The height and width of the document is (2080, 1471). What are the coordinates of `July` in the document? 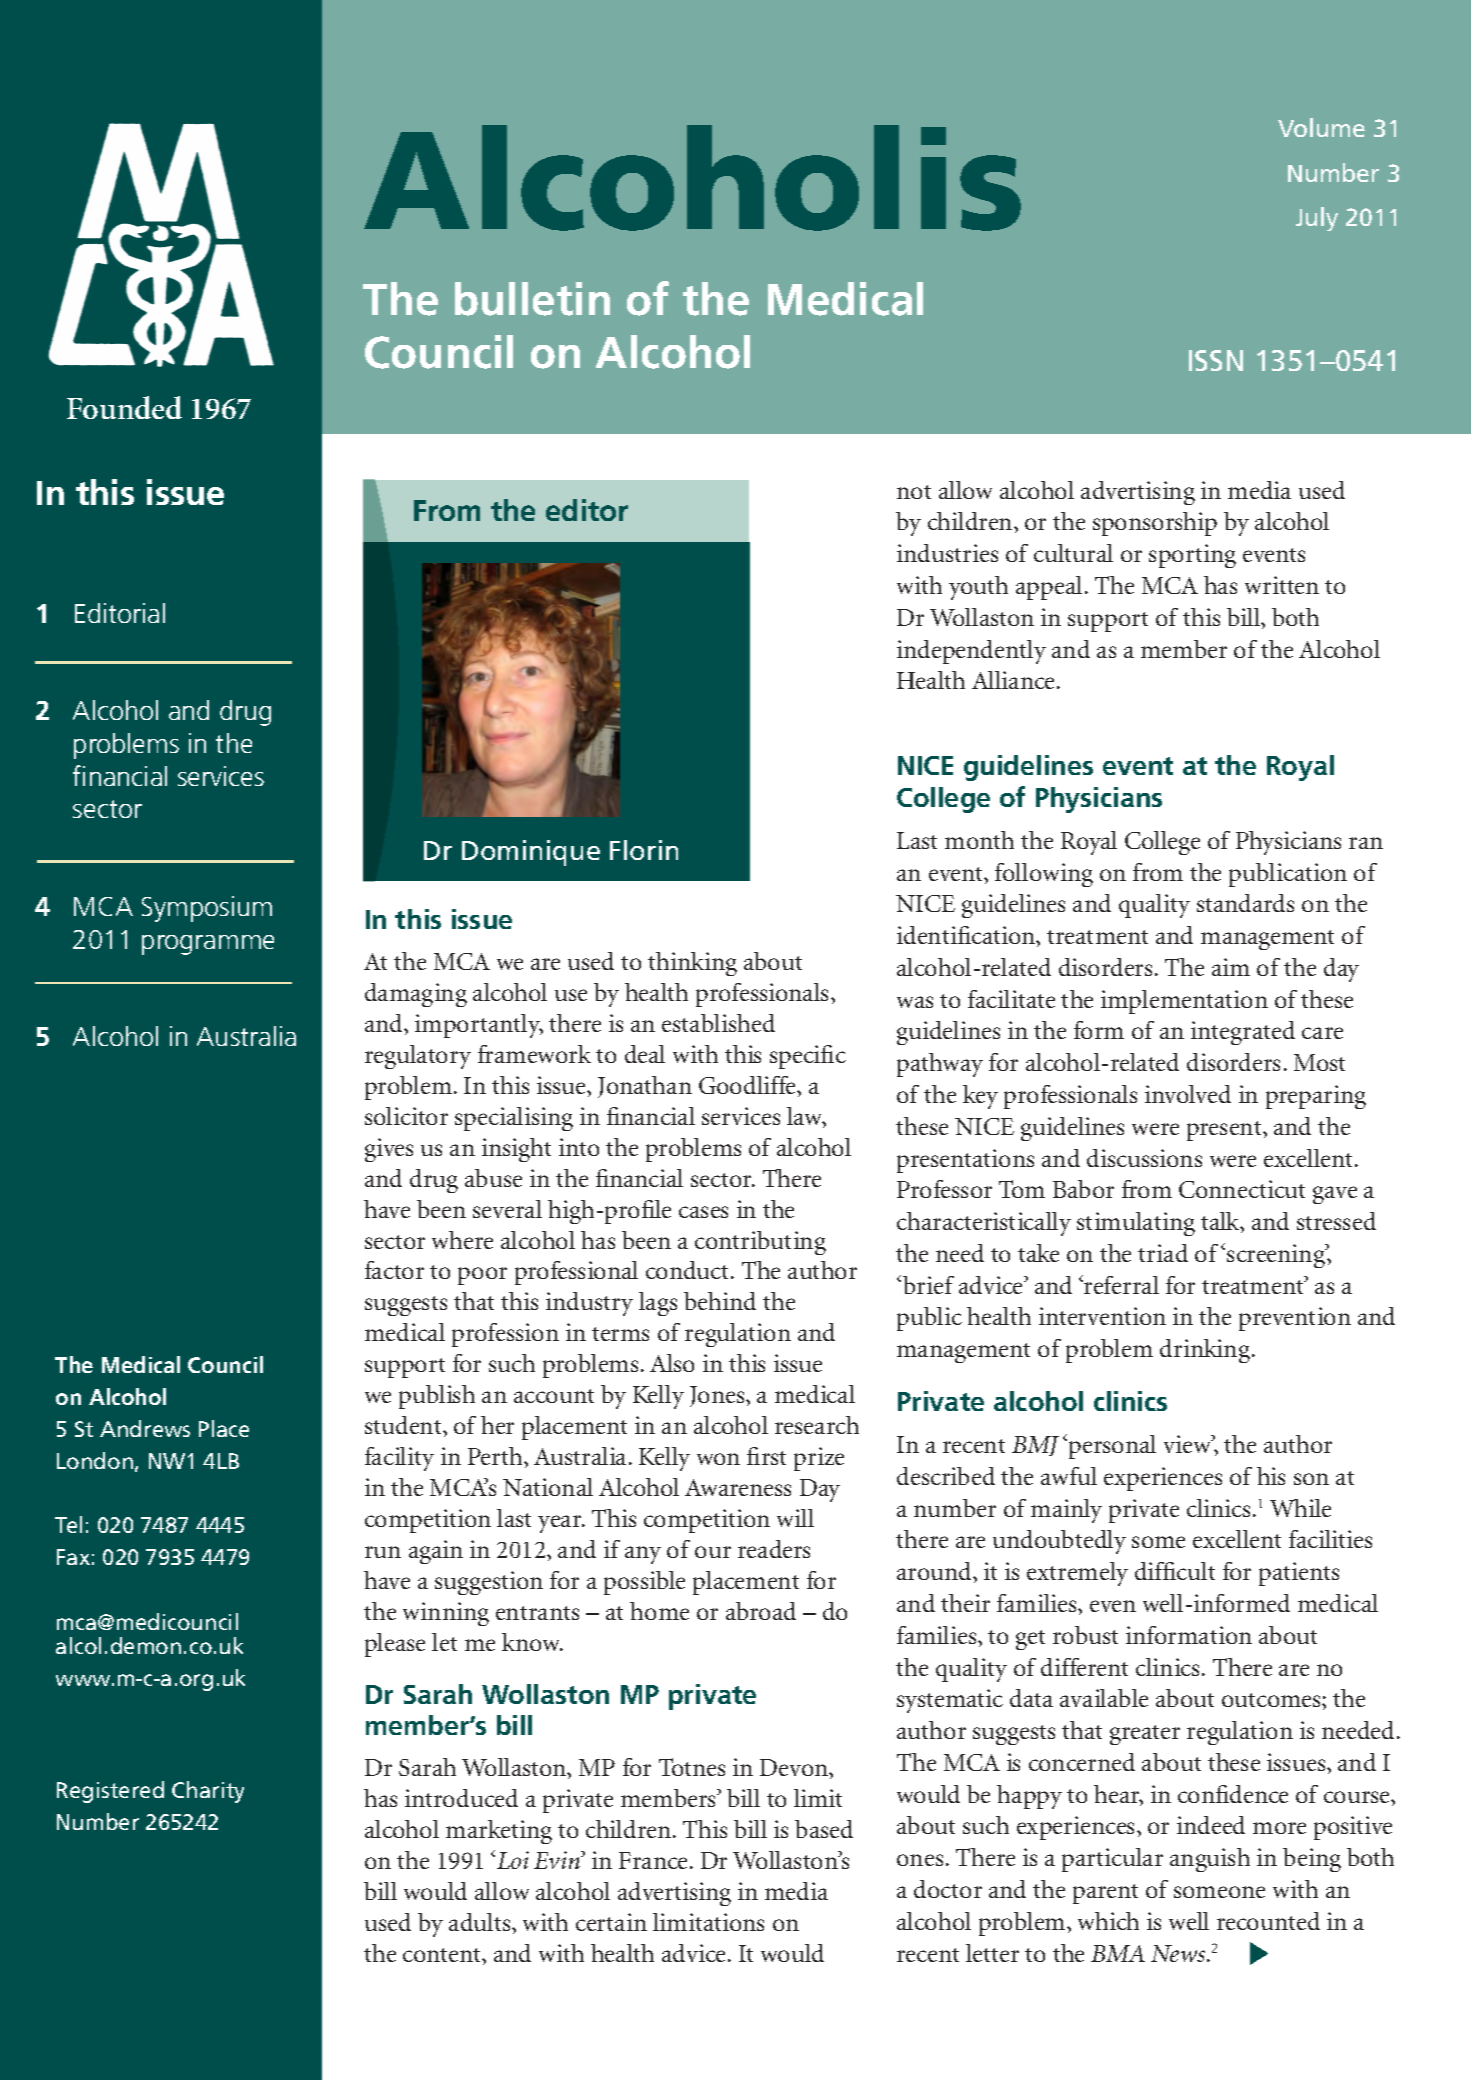 It's located at (1317, 219).
